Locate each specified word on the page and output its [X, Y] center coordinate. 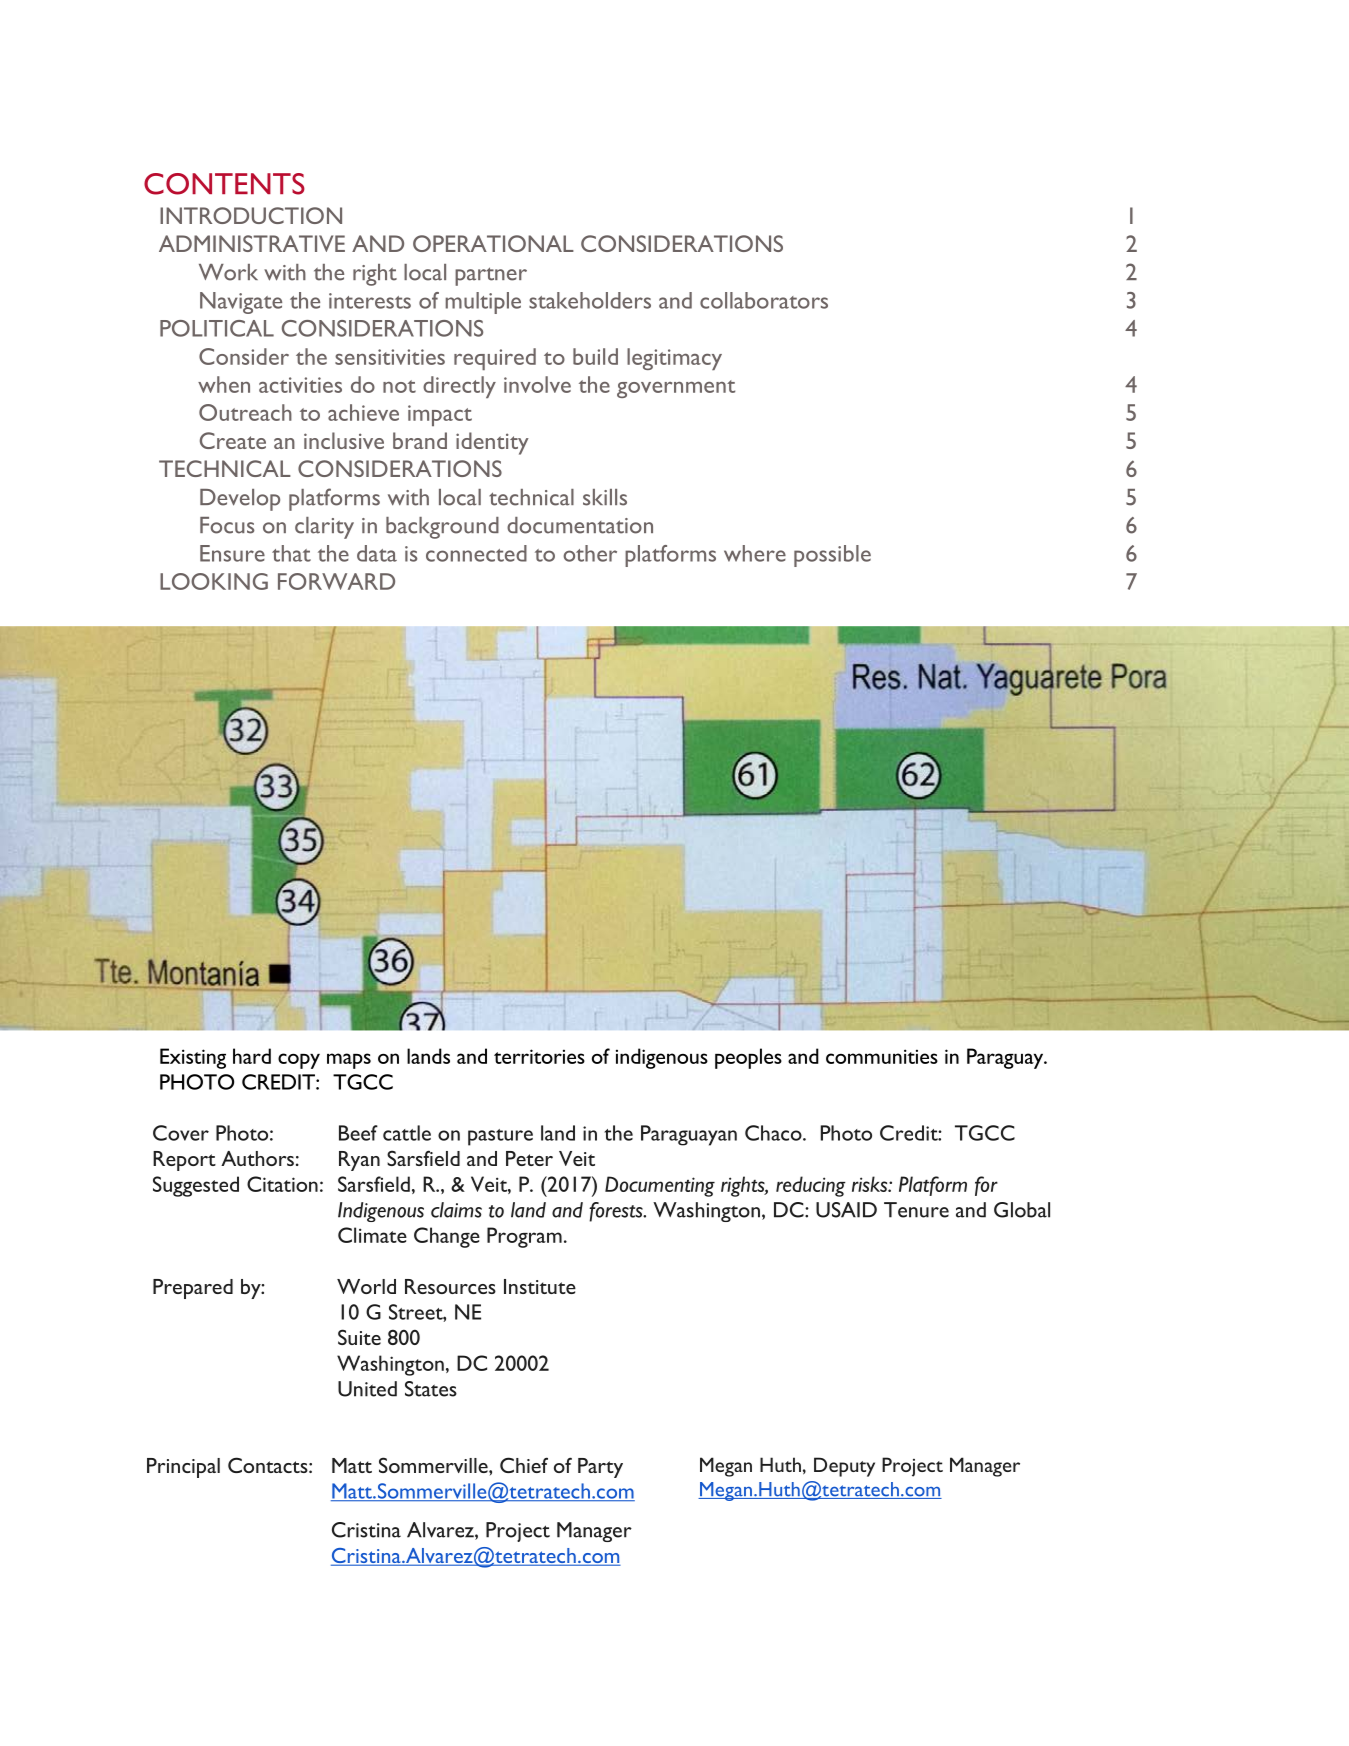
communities [882, 1056]
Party [600, 1468]
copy [299, 1061]
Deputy [844, 1467]
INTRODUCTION [251, 215]
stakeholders [590, 300]
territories [539, 1056]
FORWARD [336, 581]
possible [832, 556]
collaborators [764, 300]
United [367, 1389]
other [590, 553]
